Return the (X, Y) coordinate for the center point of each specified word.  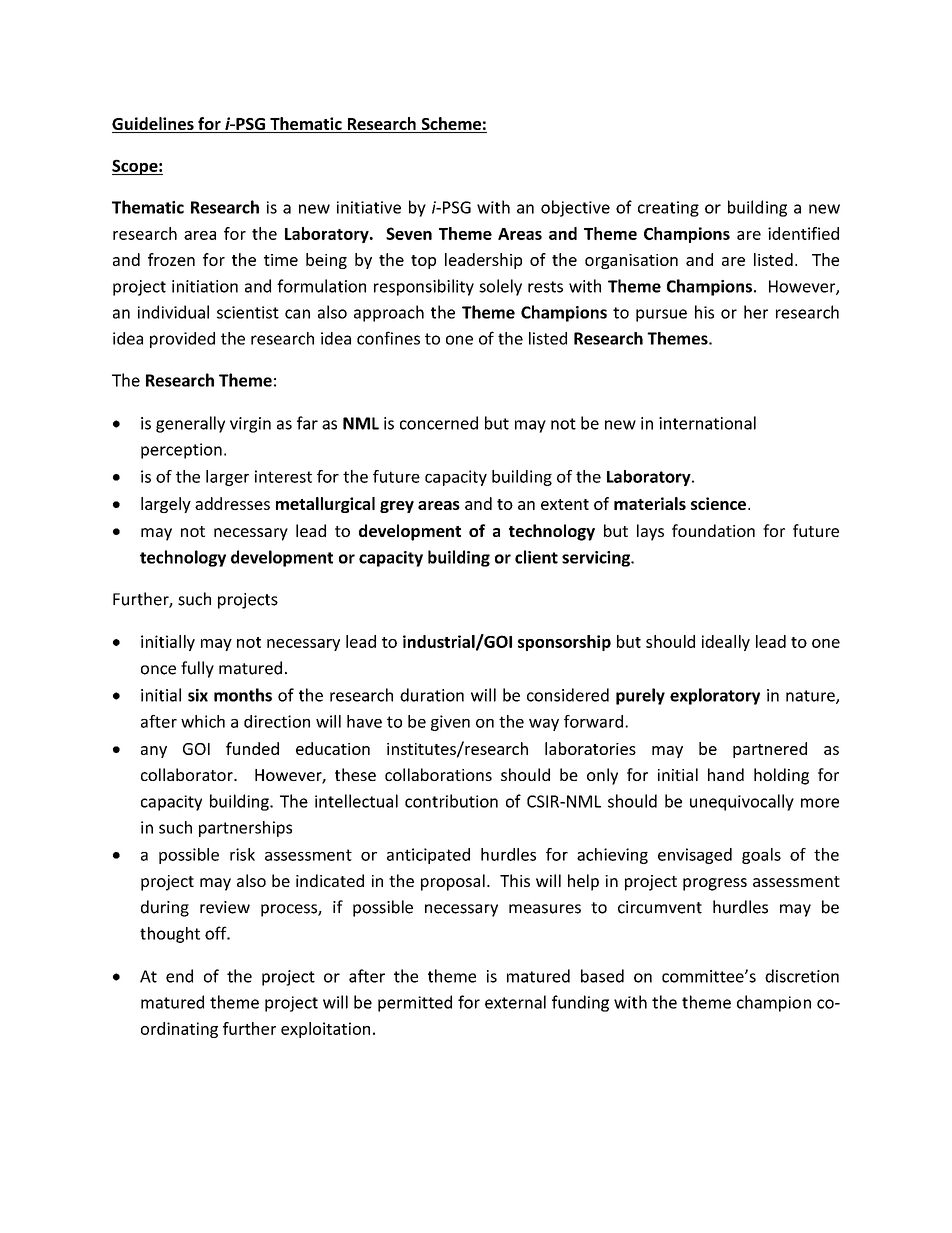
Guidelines (154, 125)
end (179, 976)
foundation (713, 530)
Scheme (451, 125)
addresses (232, 503)
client (536, 557)
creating (668, 209)
